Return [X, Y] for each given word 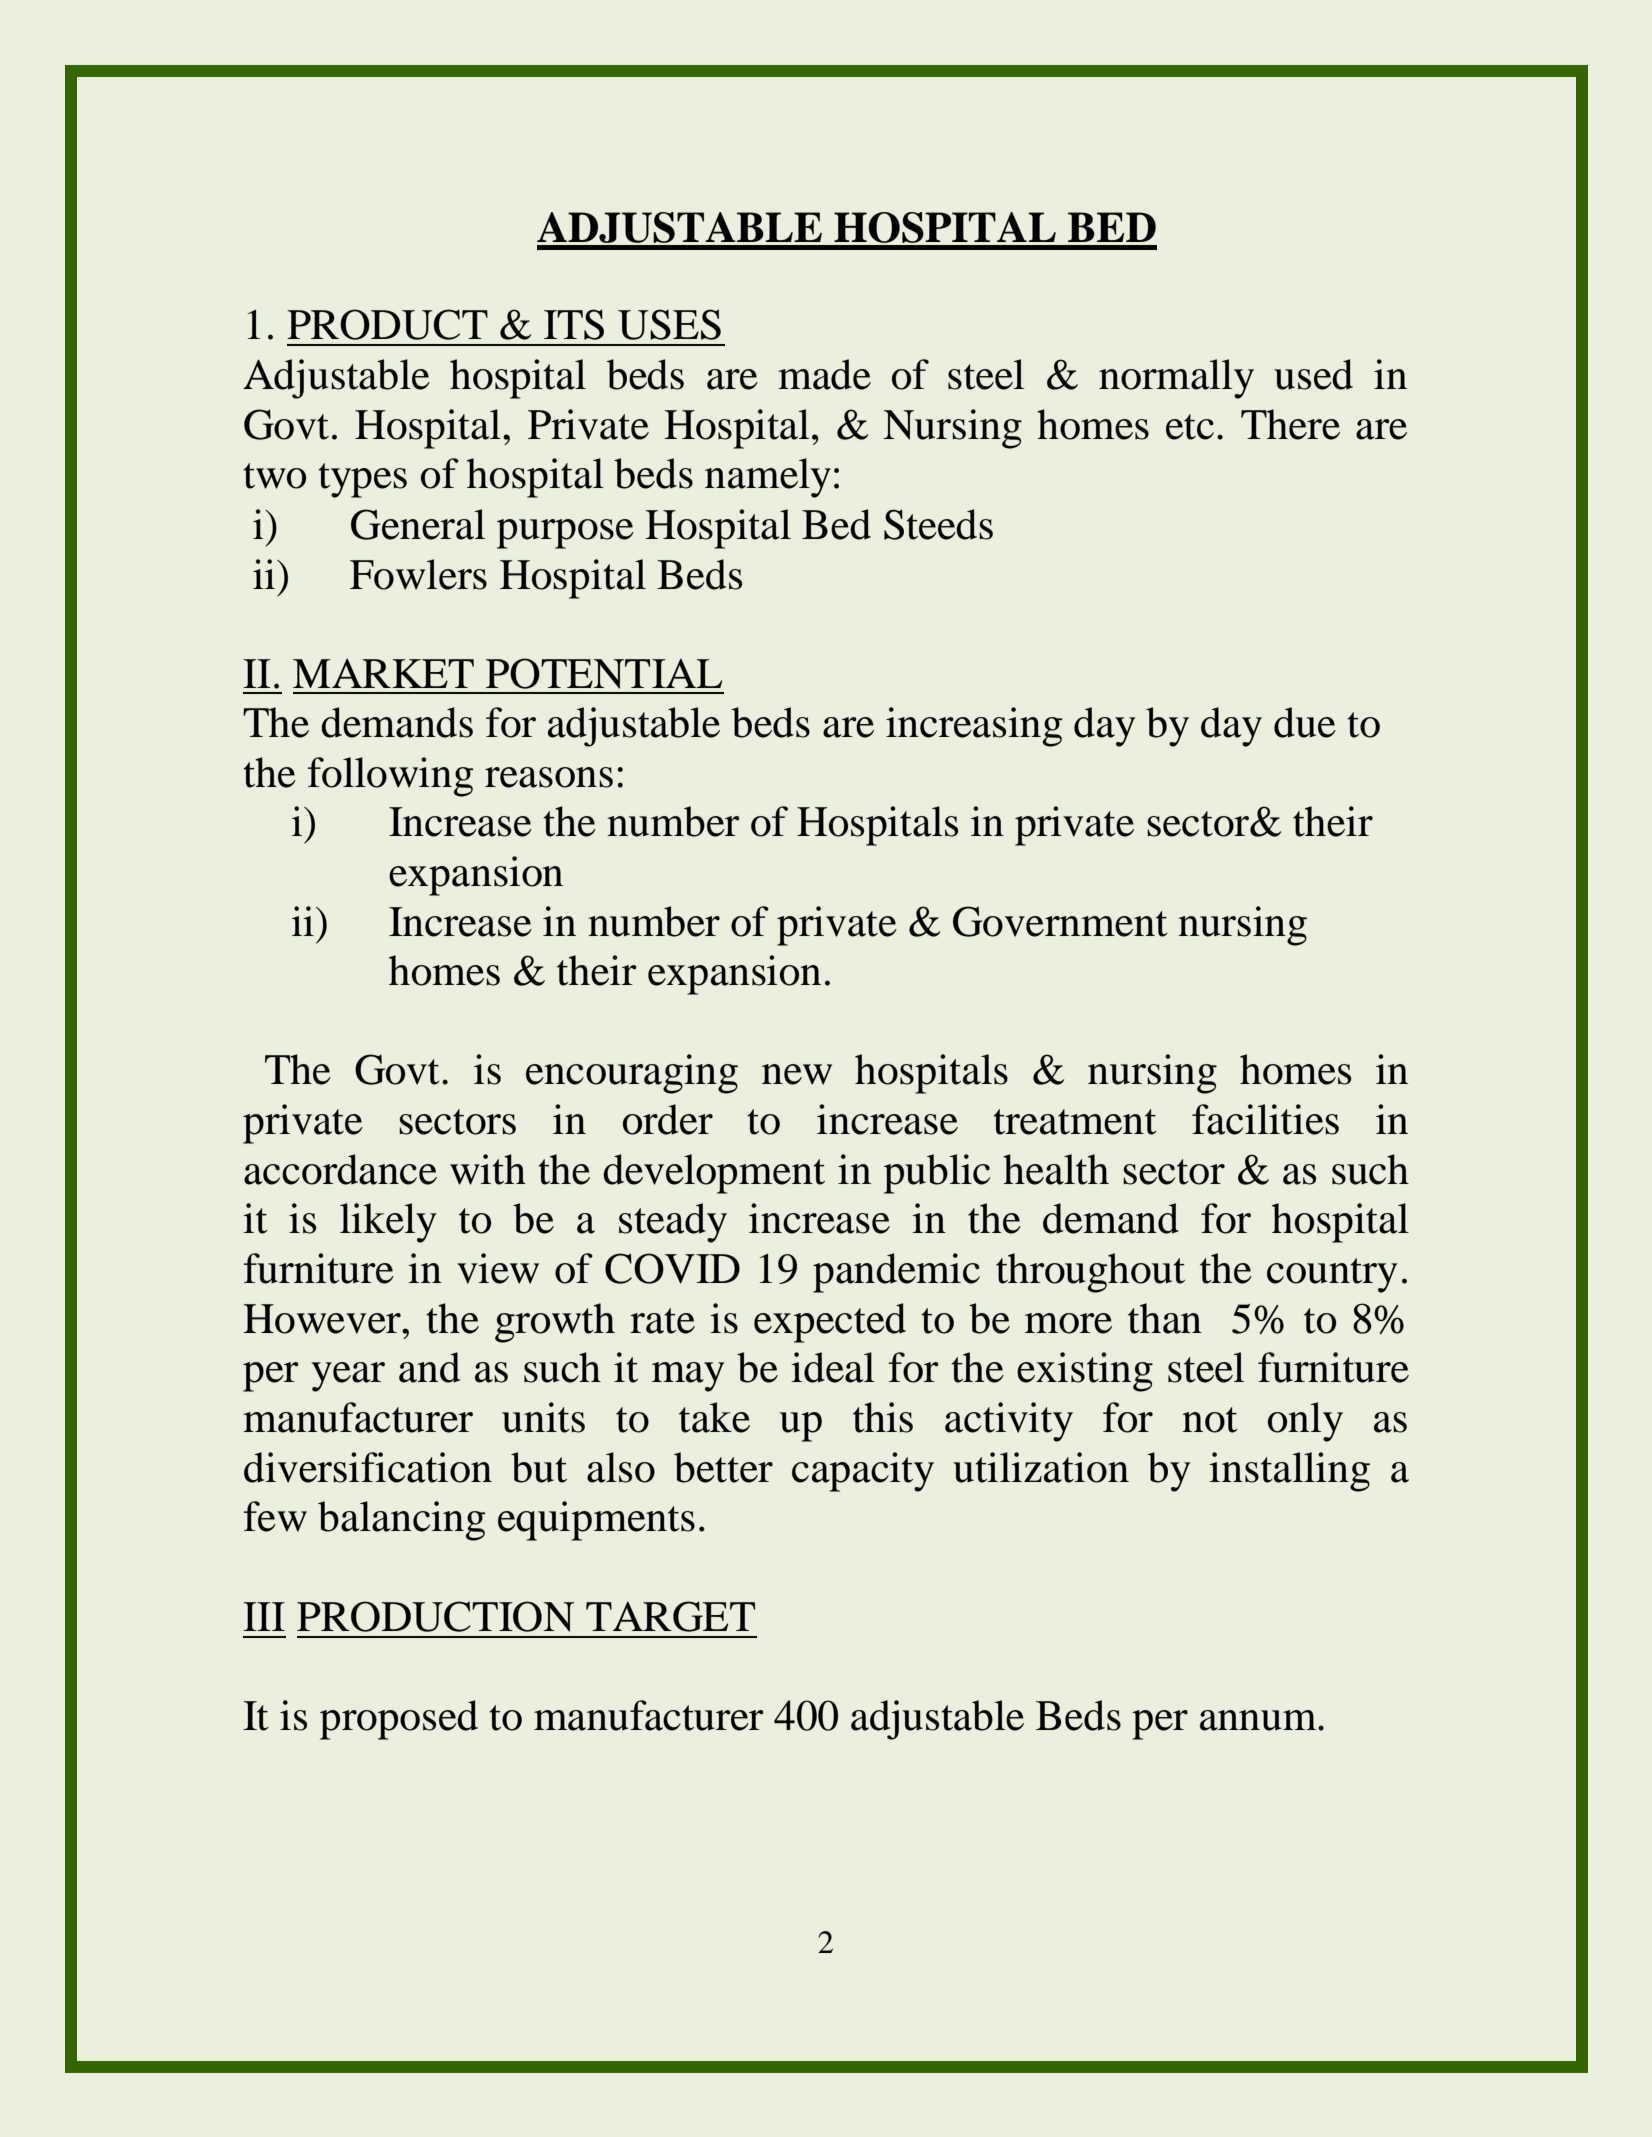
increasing [974, 727]
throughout [1090, 1273]
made [824, 374]
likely [388, 1223]
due [1305, 722]
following [390, 777]
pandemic [896, 1273]
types [362, 480]
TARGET [670, 1616]
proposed [399, 1720]
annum [1259, 1720]
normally [1176, 379]
